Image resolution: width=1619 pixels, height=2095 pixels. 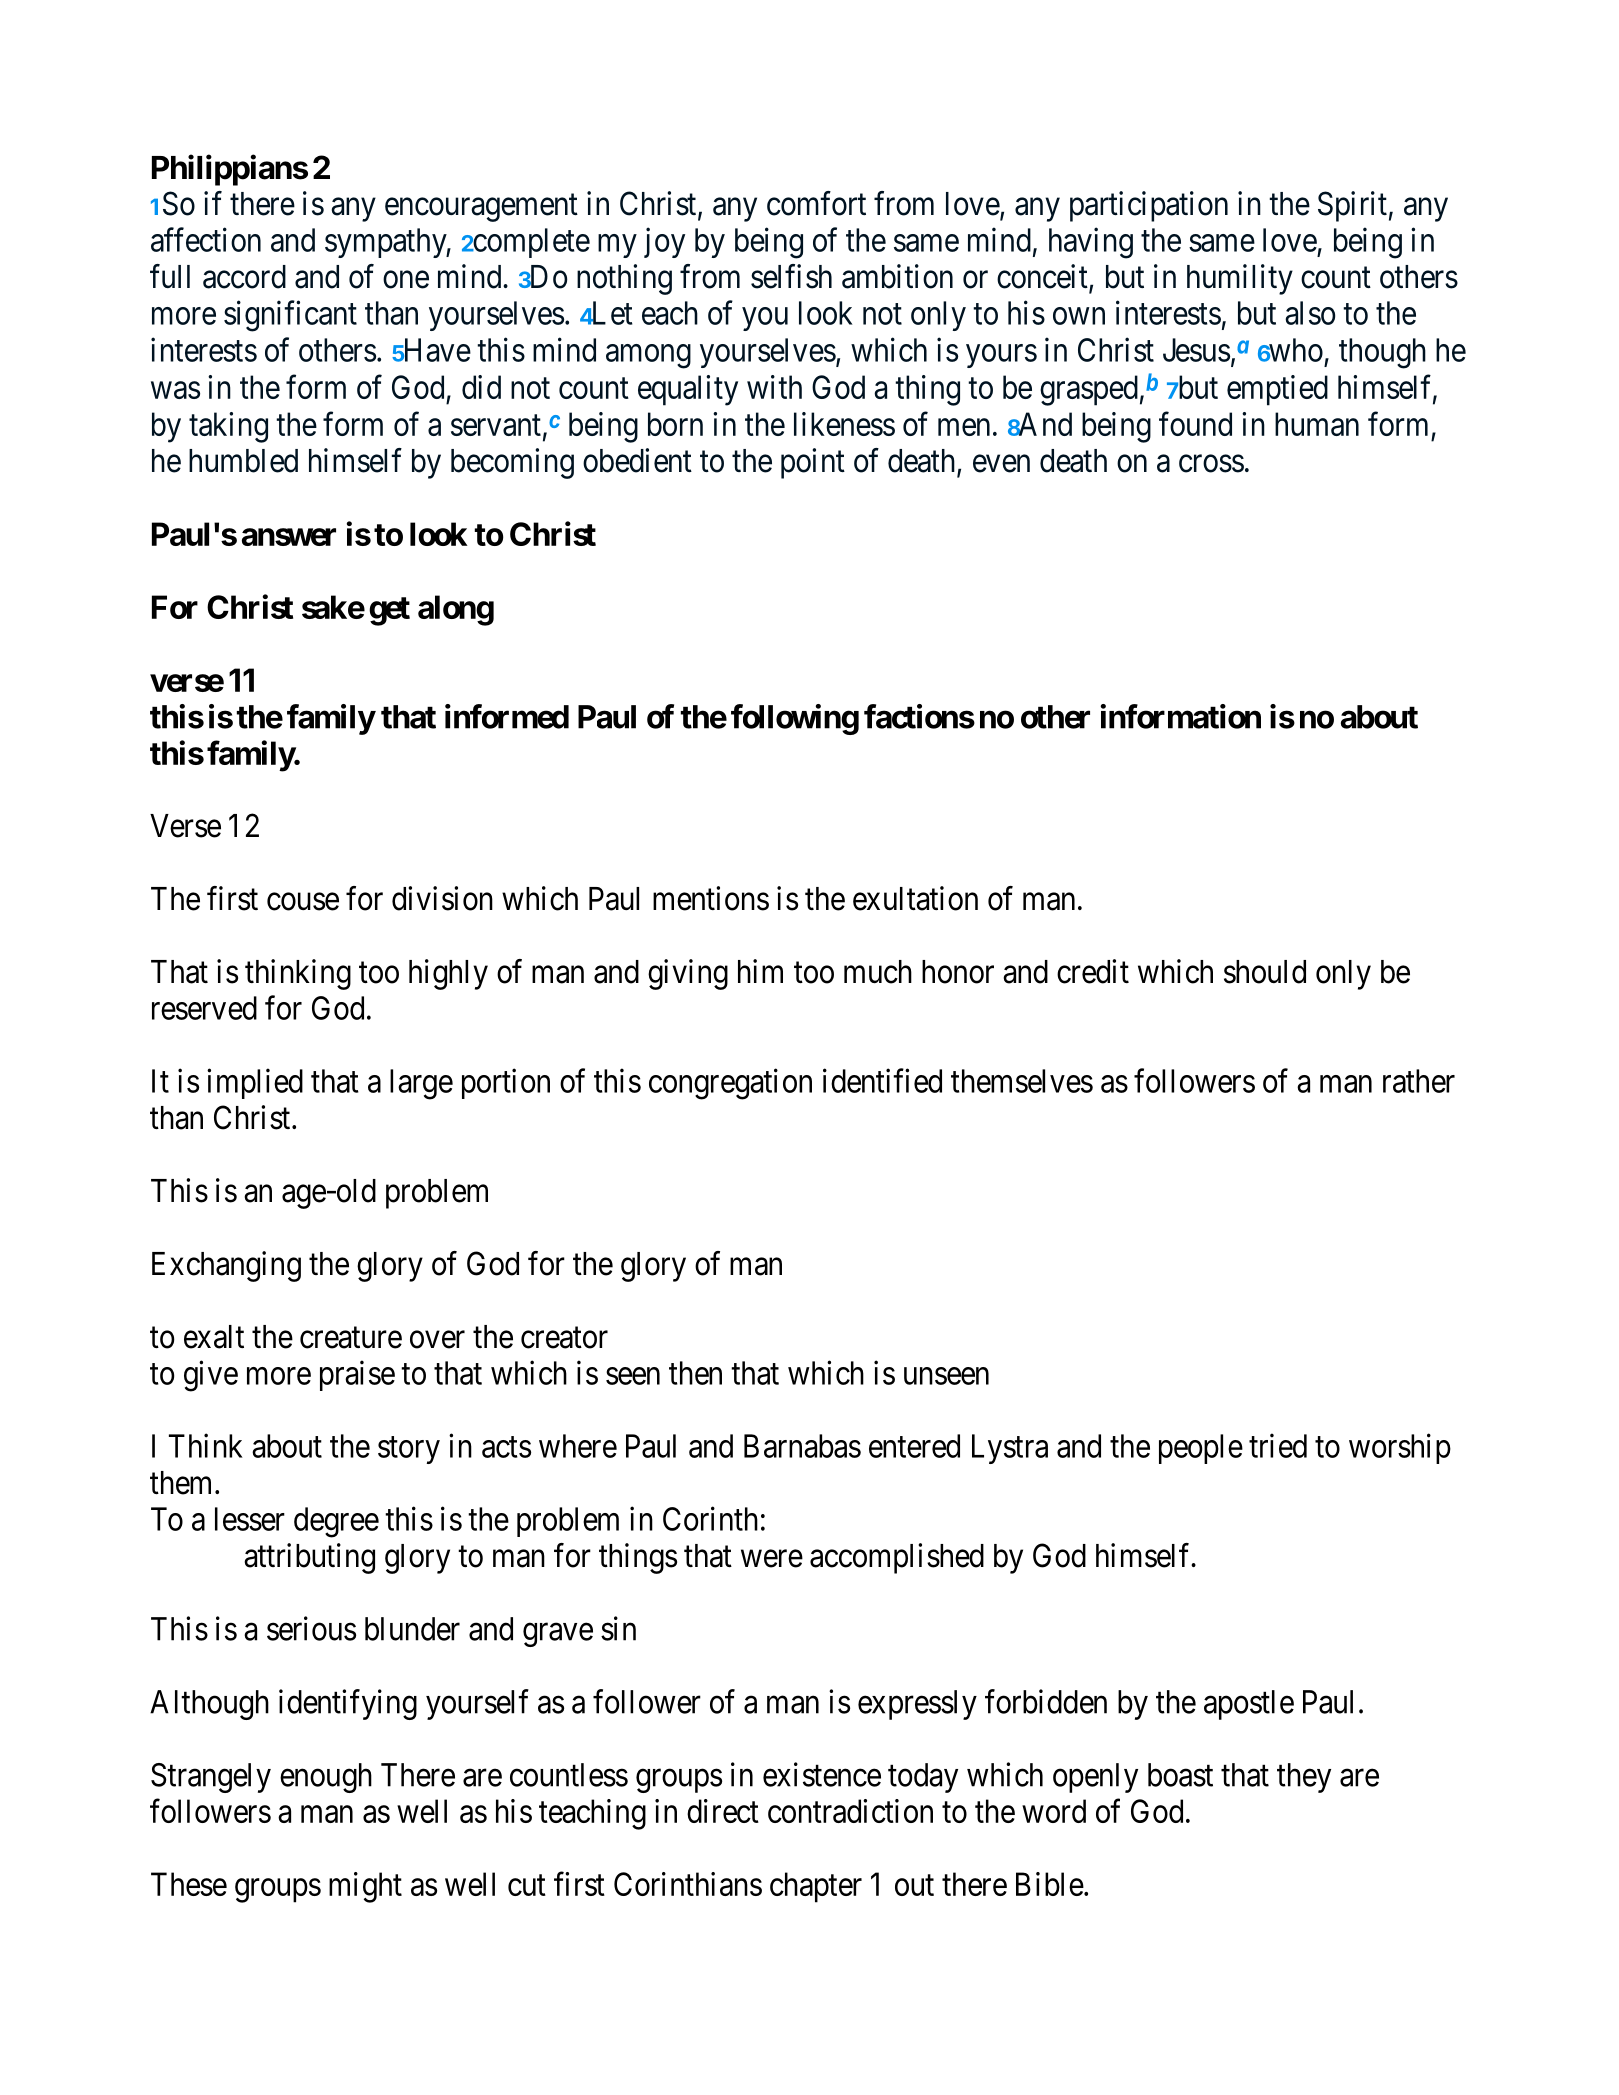 I want to click on humility, so click(x=1240, y=279).
